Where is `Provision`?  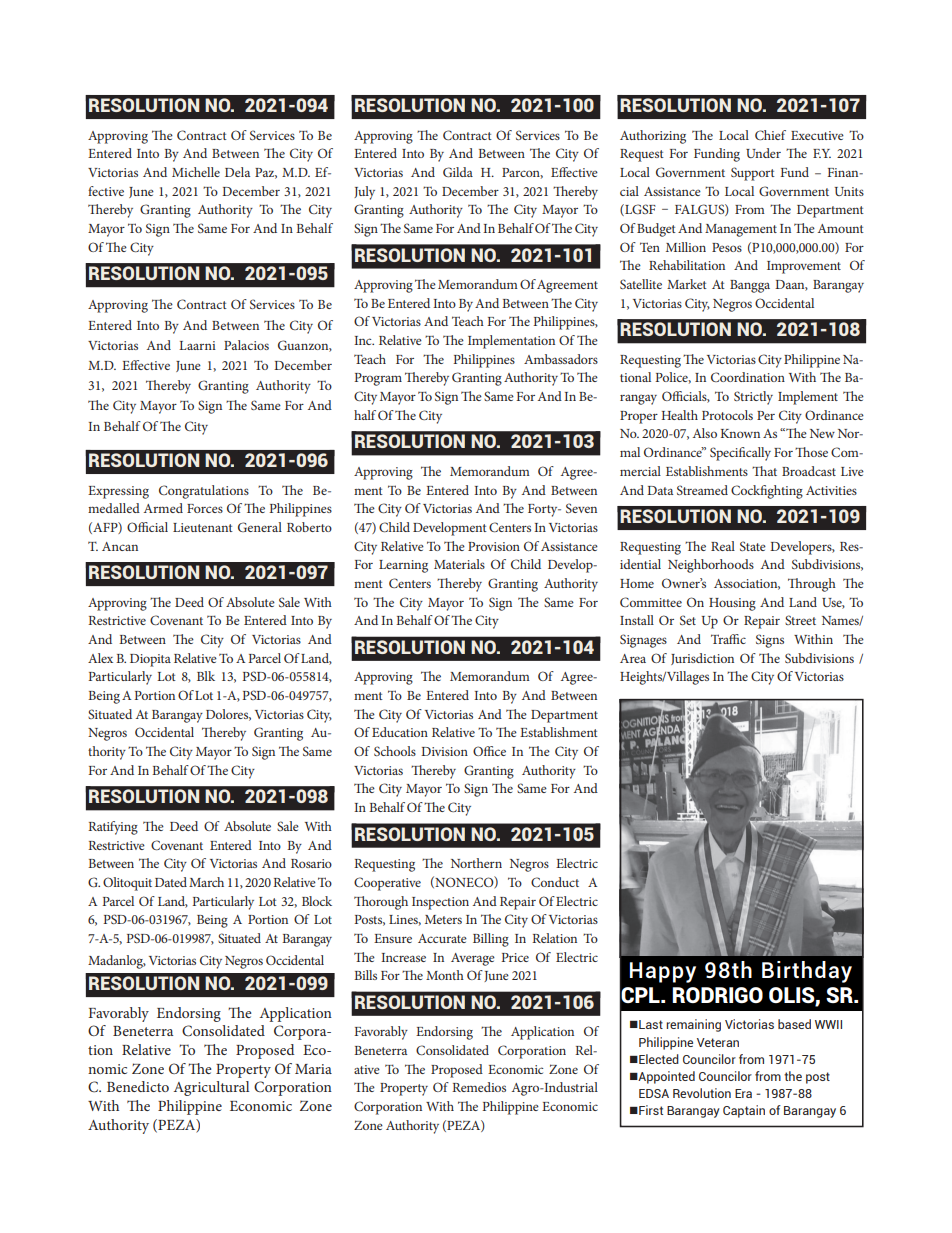 Provision is located at coordinates (494, 546).
